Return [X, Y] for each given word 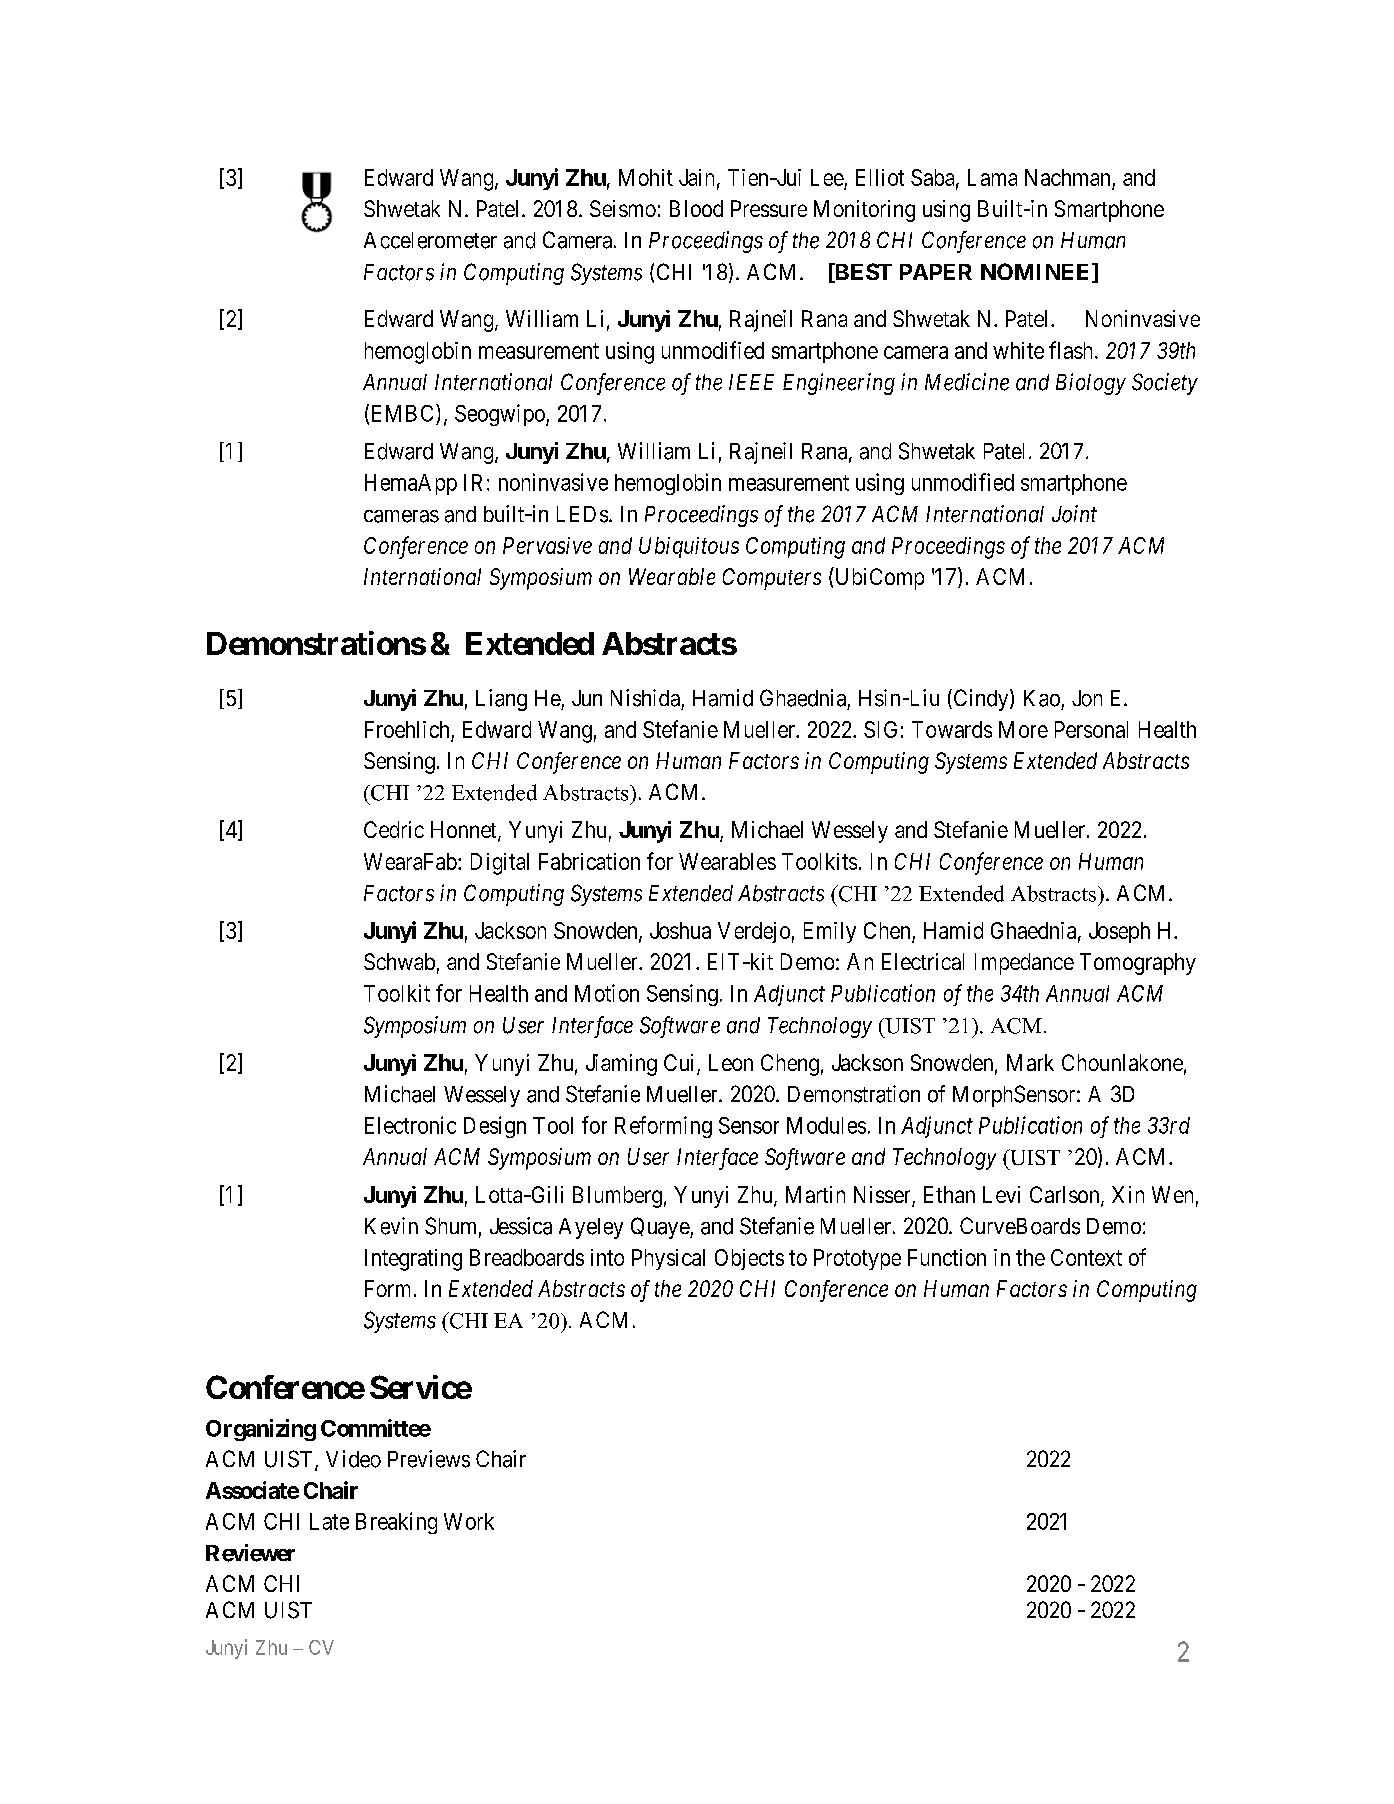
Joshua [680, 930]
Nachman [1067, 177]
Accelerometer [430, 240]
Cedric [394, 829]
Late [329, 1521]
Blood [696, 208]
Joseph [1119, 932]
